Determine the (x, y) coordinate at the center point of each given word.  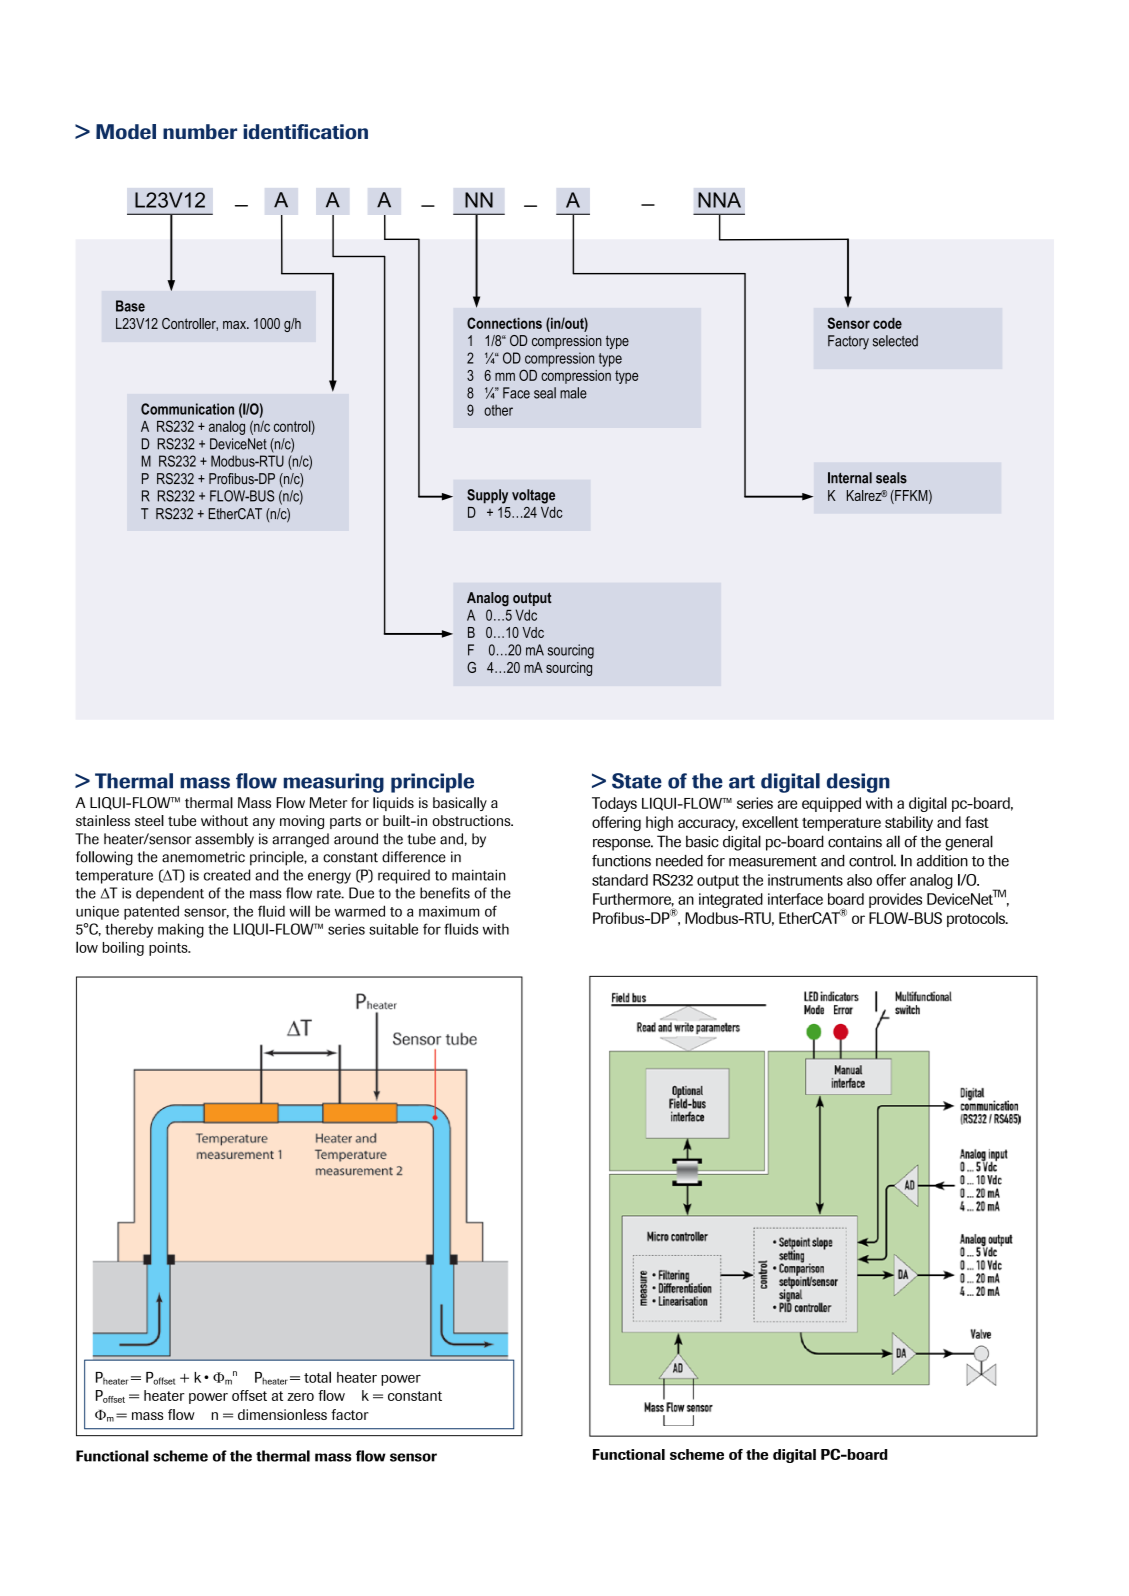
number (200, 132)
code (887, 323)
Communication (187, 409)
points (169, 949)
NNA (719, 200)
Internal (850, 478)
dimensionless (282, 1414)
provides (895, 900)
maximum (449, 911)
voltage (533, 496)
